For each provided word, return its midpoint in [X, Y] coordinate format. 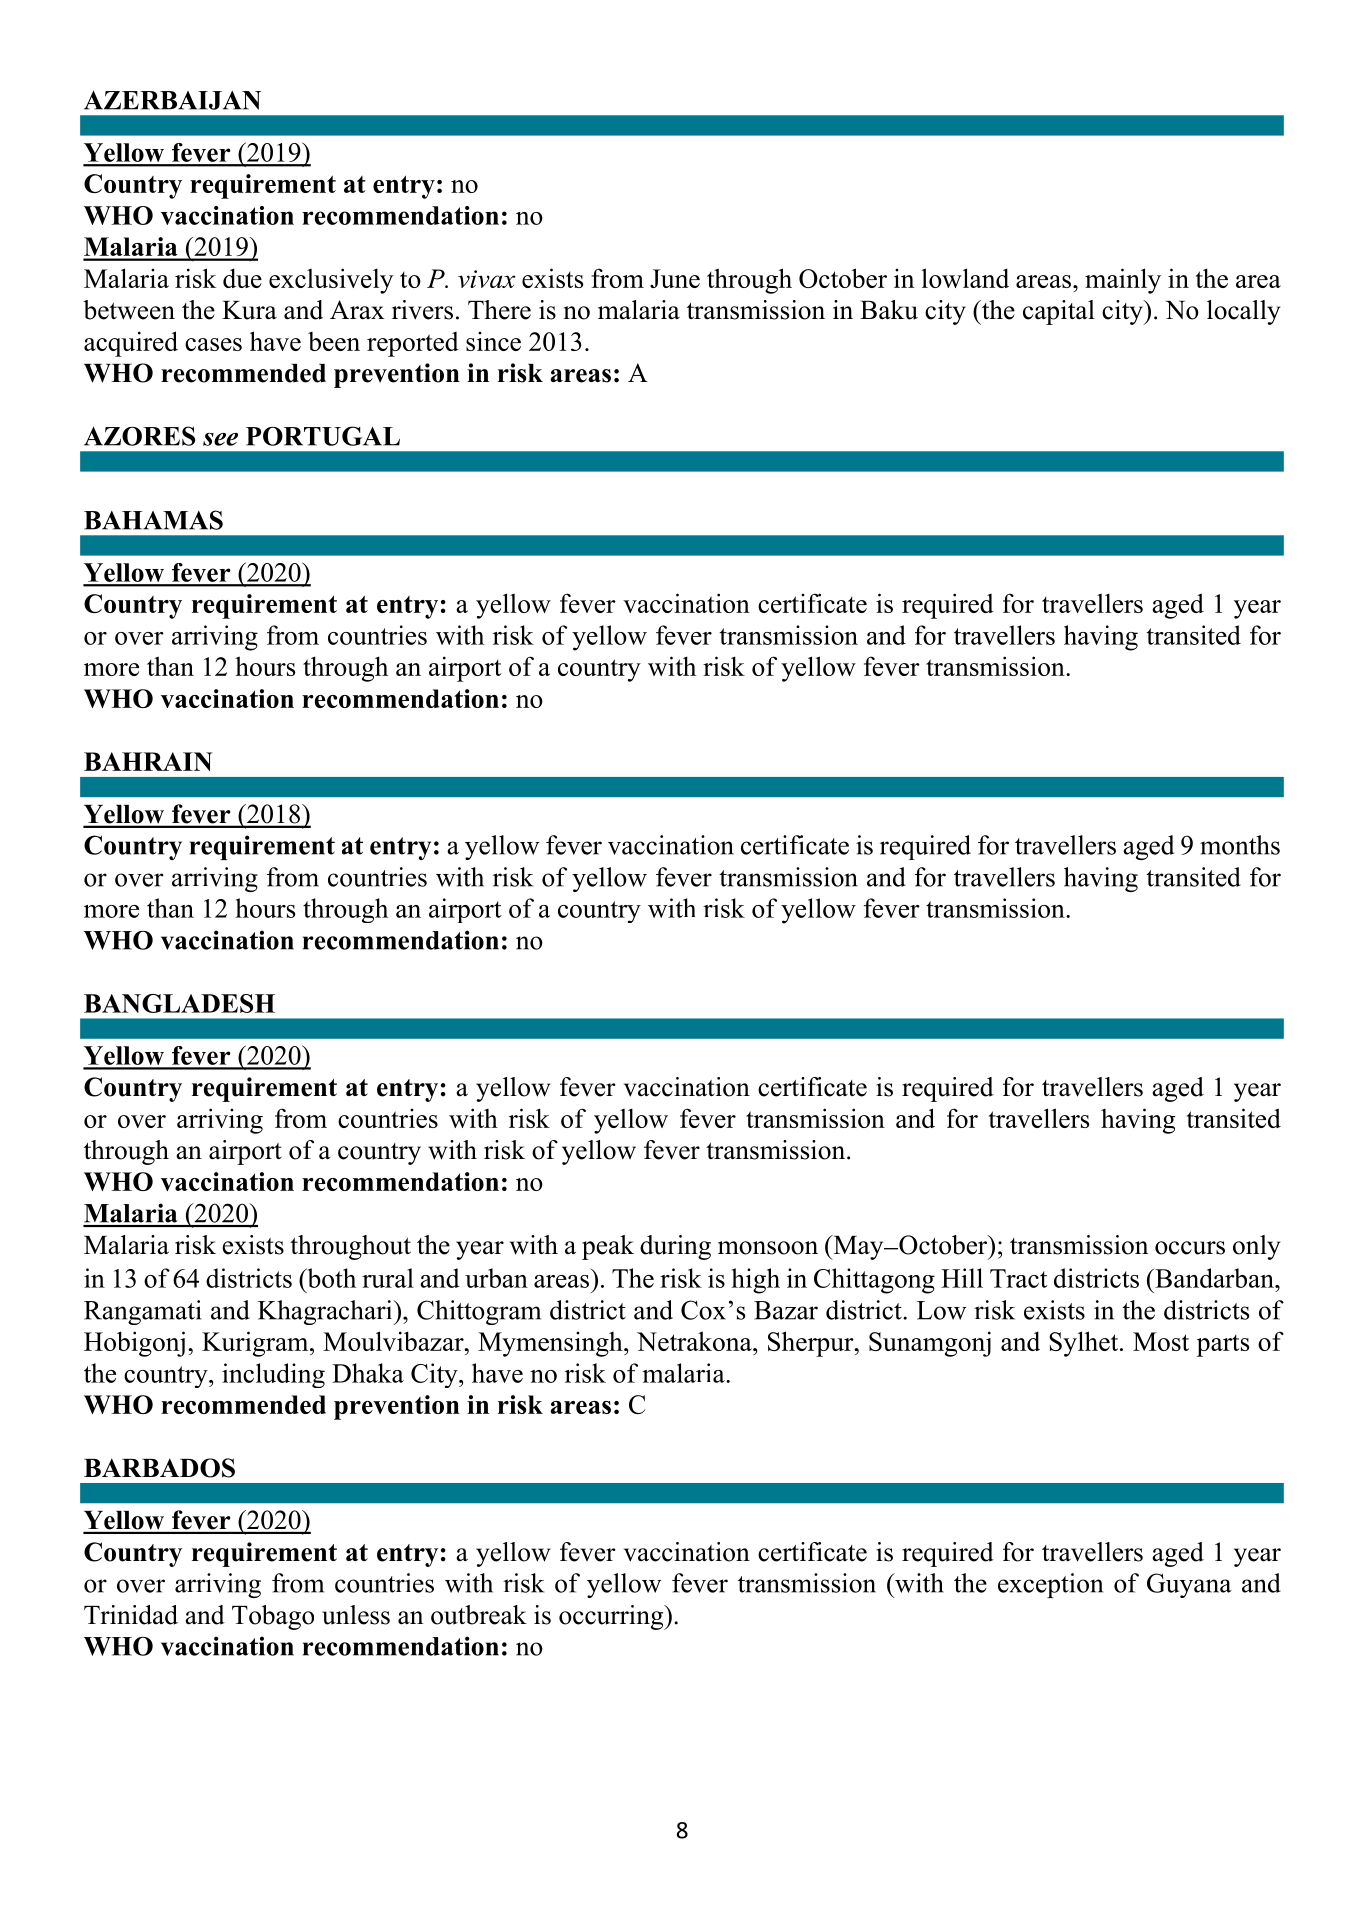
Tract [1018, 1278]
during [675, 1247]
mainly [1123, 281]
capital [1059, 312]
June [675, 278]
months [1240, 845]
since [493, 341]
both [330, 1278]
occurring [612, 1617]
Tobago [273, 1617]
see [220, 439]
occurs [1190, 1248]
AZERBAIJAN [172, 100]
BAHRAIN [148, 761]
